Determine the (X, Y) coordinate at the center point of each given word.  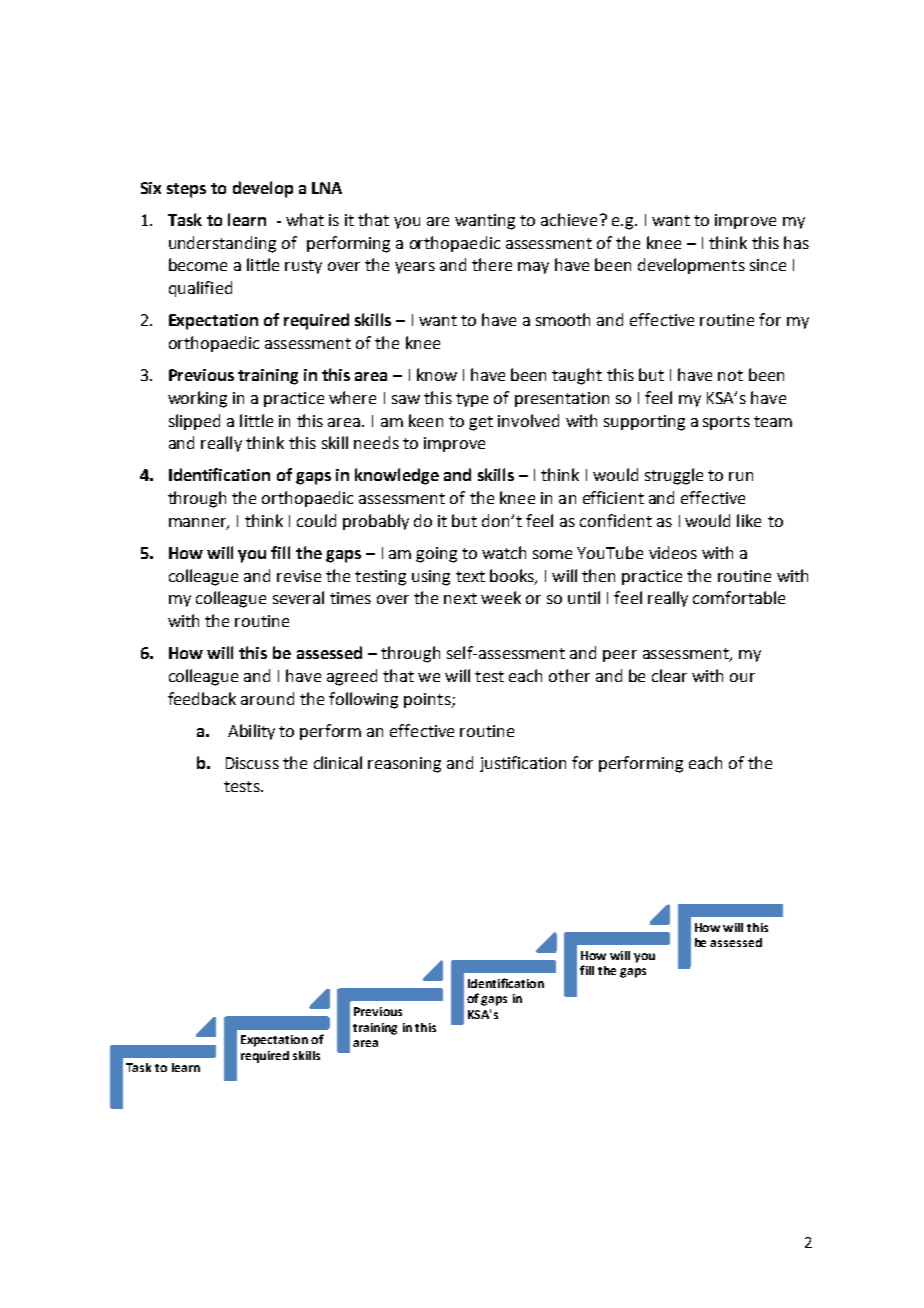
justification (523, 764)
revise (299, 576)
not (730, 375)
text (470, 576)
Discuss (252, 763)
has (796, 242)
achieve (569, 219)
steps (186, 190)
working (197, 399)
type (472, 400)
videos (673, 552)
